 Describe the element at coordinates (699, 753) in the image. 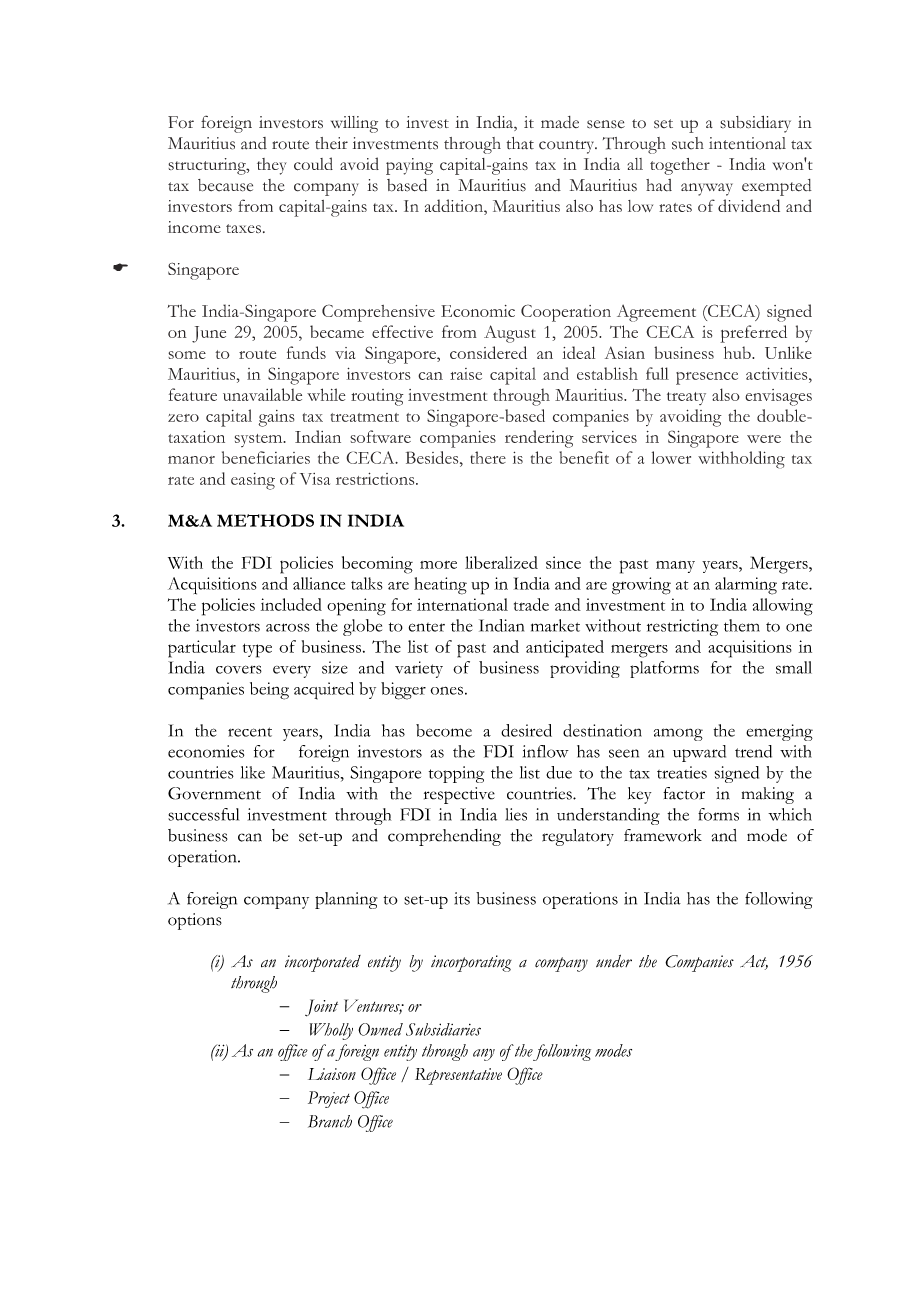

I see `upward` at that location.
